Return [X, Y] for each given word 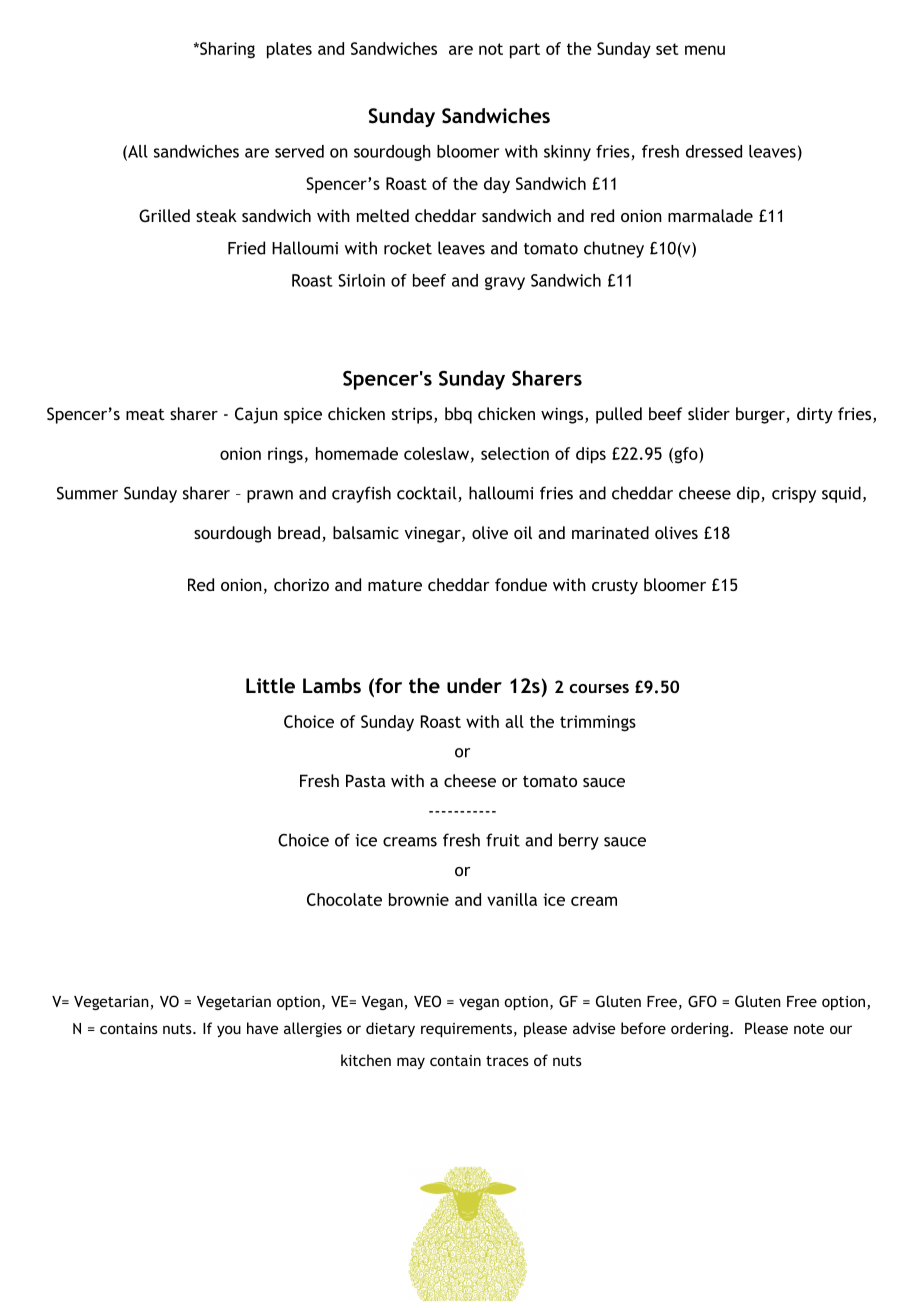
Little [270, 685]
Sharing [226, 50]
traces [507, 1061]
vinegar [433, 534]
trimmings [598, 723]
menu [705, 50]
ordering [701, 1029]
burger [761, 415]
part [525, 51]
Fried [246, 248]
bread [299, 532]
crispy [794, 495]
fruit [503, 840]
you [229, 1031]
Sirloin [361, 280]
